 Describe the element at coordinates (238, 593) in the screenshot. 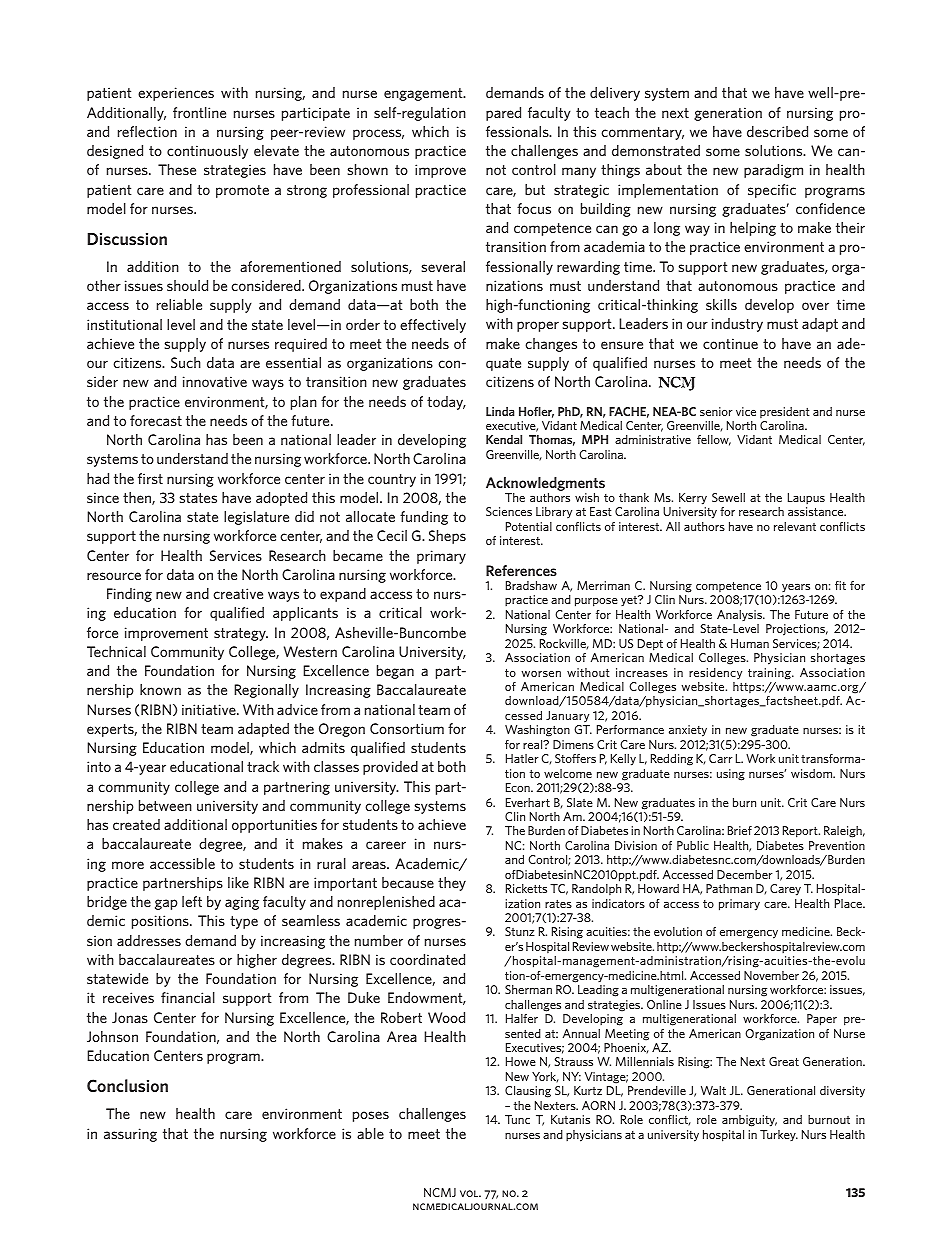

I see `creative` at that location.
